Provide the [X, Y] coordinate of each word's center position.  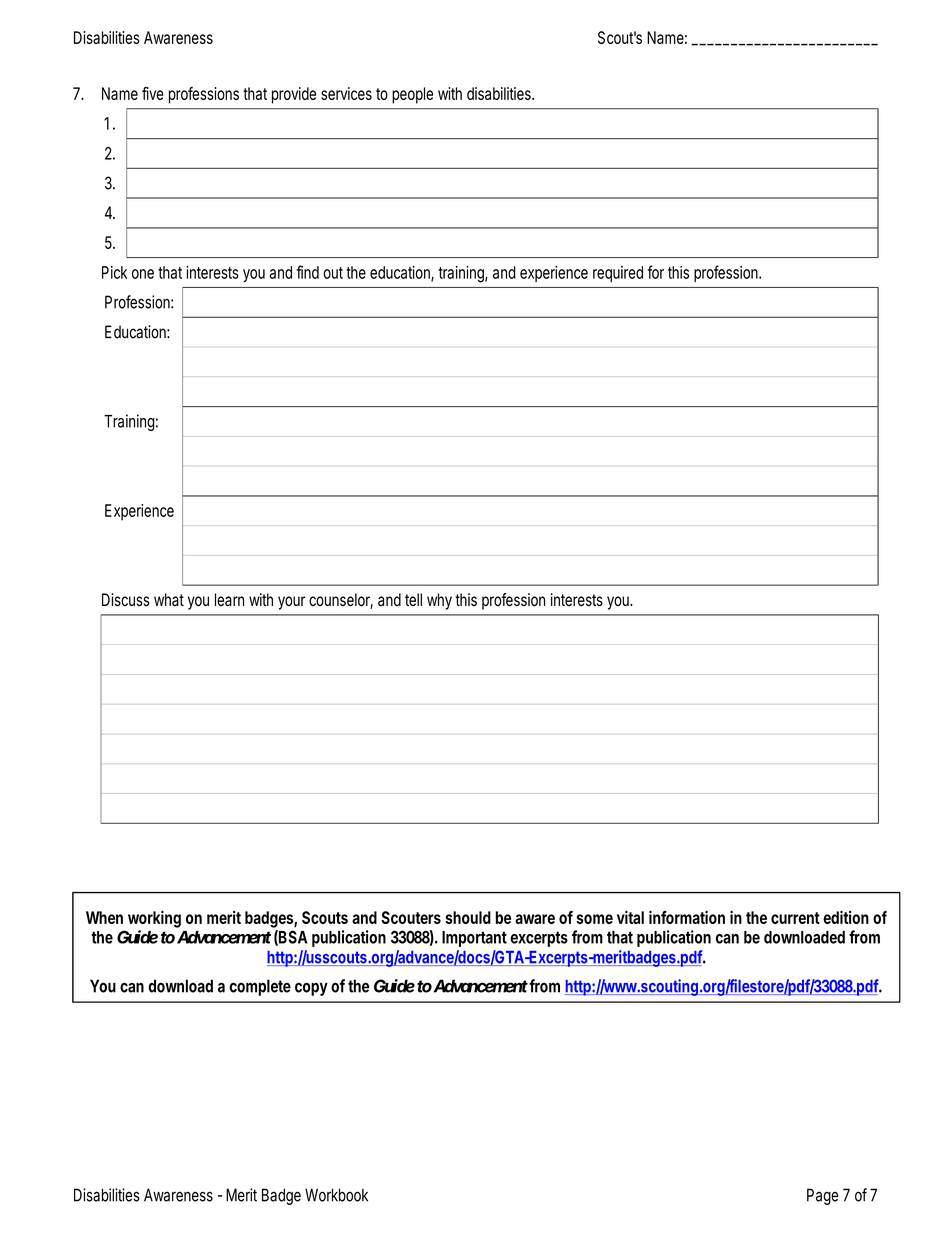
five [153, 93]
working [154, 919]
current [795, 918]
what [169, 600]
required [618, 274]
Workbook [336, 1195]
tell [413, 599]
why [439, 601]
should [468, 917]
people [412, 95]
